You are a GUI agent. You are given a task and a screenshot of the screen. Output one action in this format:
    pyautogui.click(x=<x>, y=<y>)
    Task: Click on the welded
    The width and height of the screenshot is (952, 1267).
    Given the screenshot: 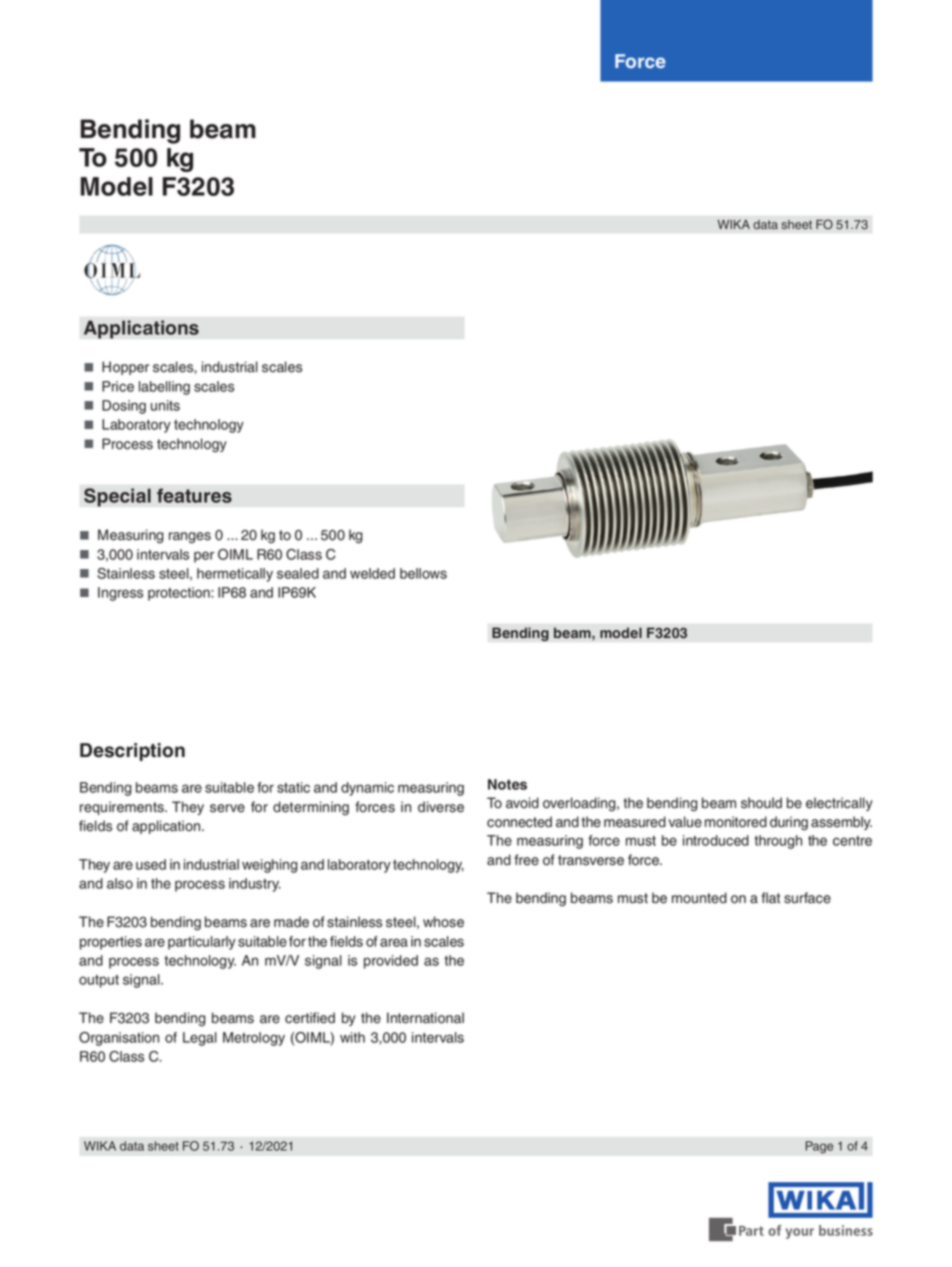 What is the action you would take?
    pyautogui.click(x=372, y=573)
